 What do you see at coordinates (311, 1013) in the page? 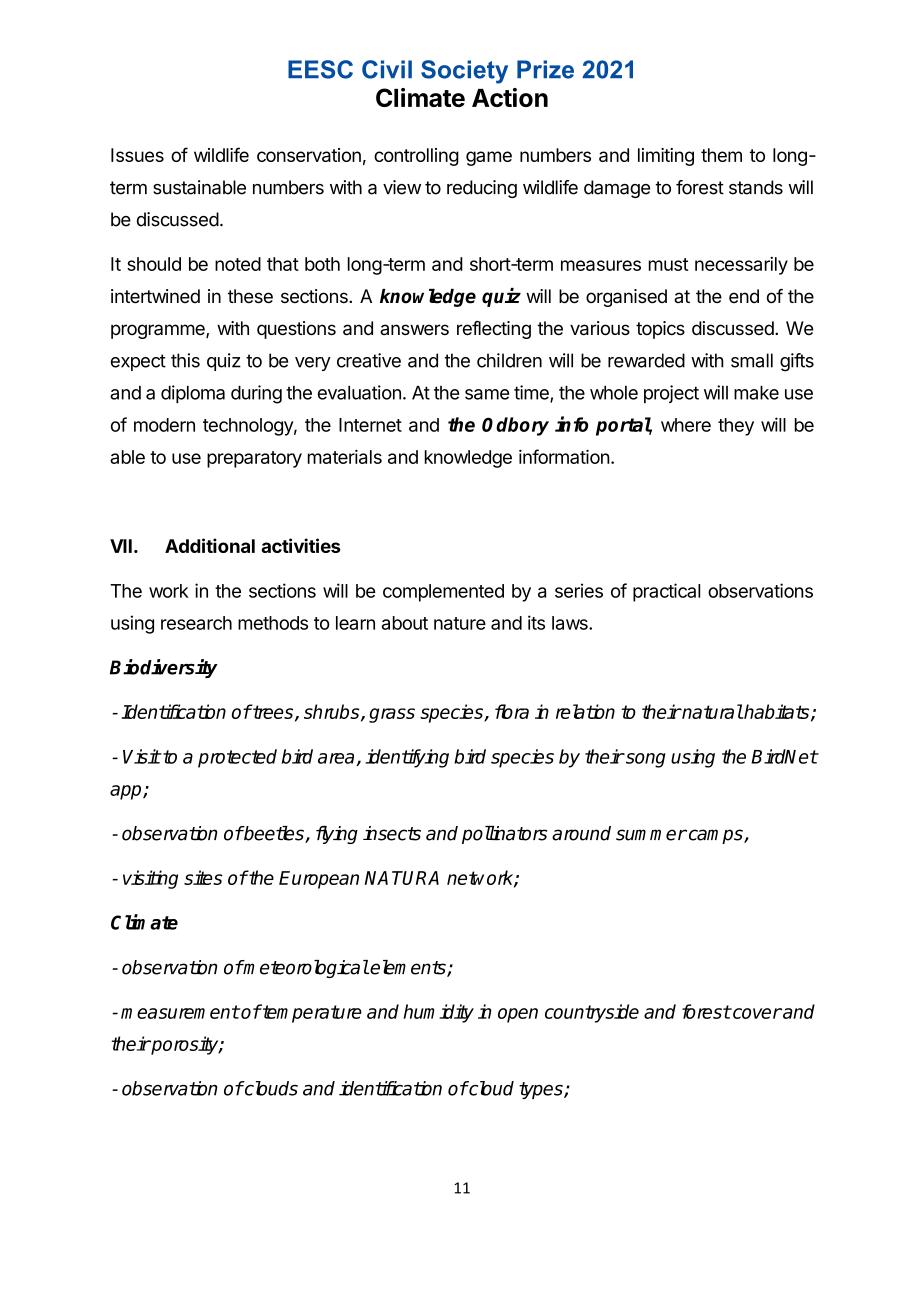
I see `temperature` at bounding box center [311, 1013].
